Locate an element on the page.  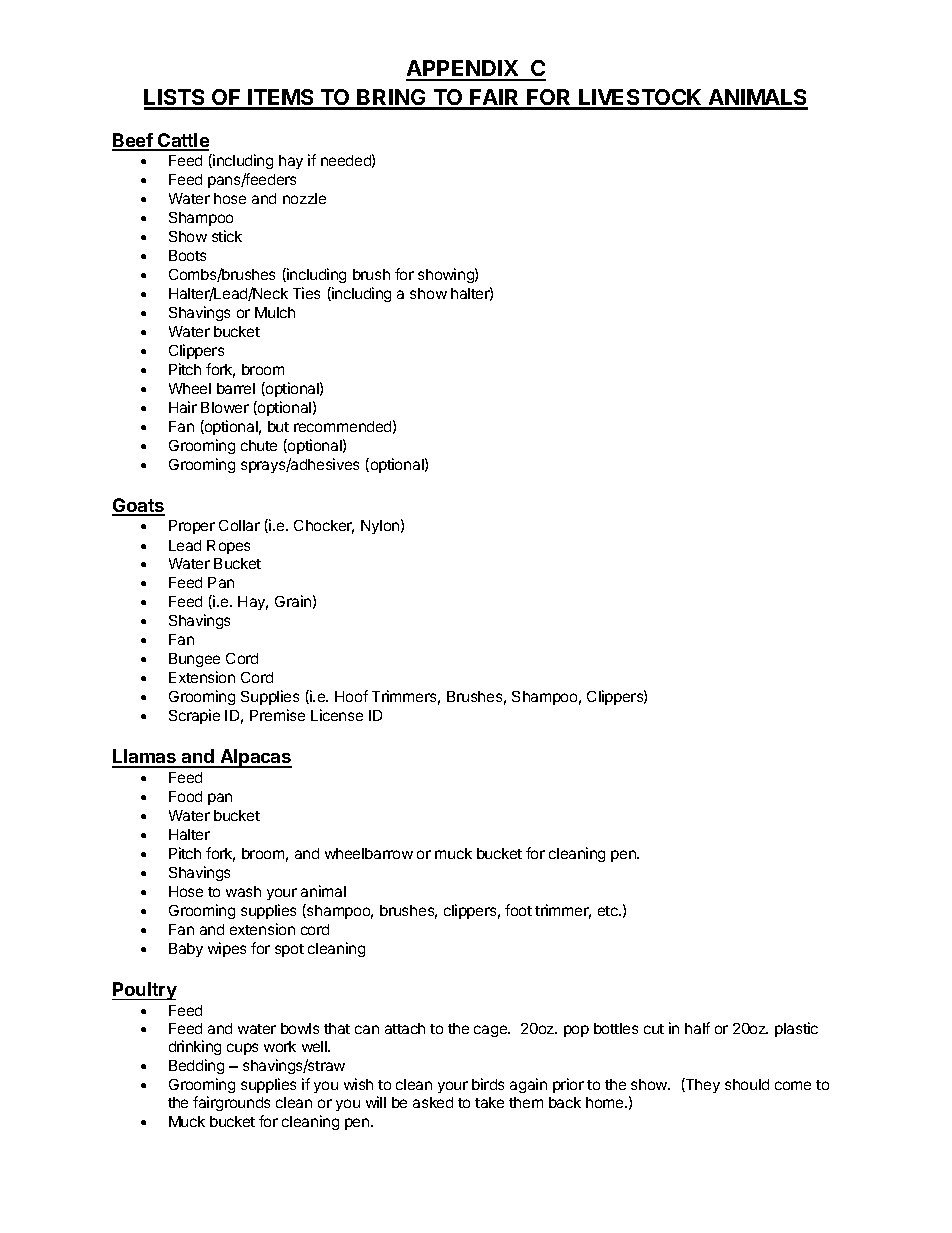
but is located at coordinates (278, 426).
